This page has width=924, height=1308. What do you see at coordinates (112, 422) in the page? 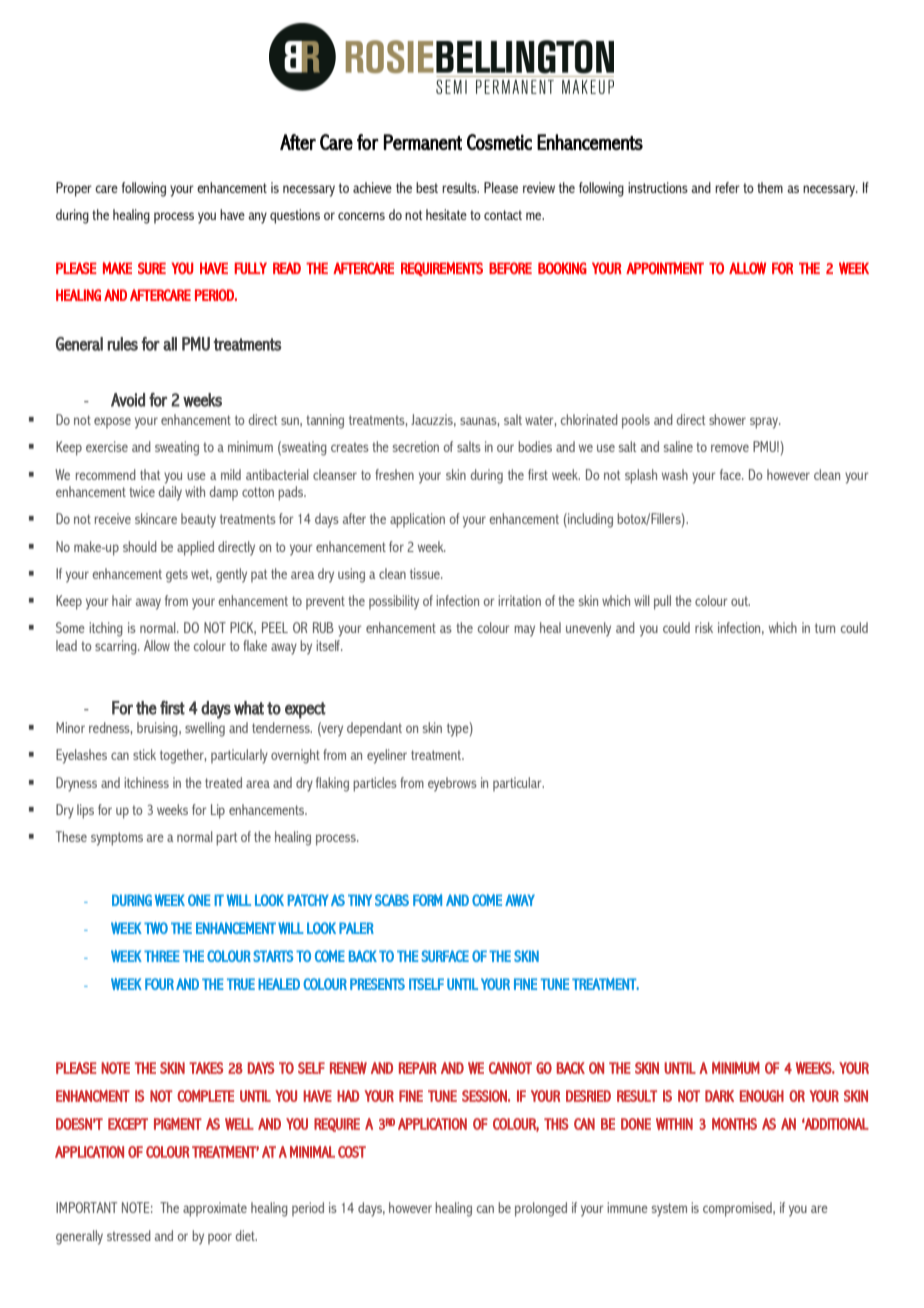
I see `expose` at bounding box center [112, 422].
